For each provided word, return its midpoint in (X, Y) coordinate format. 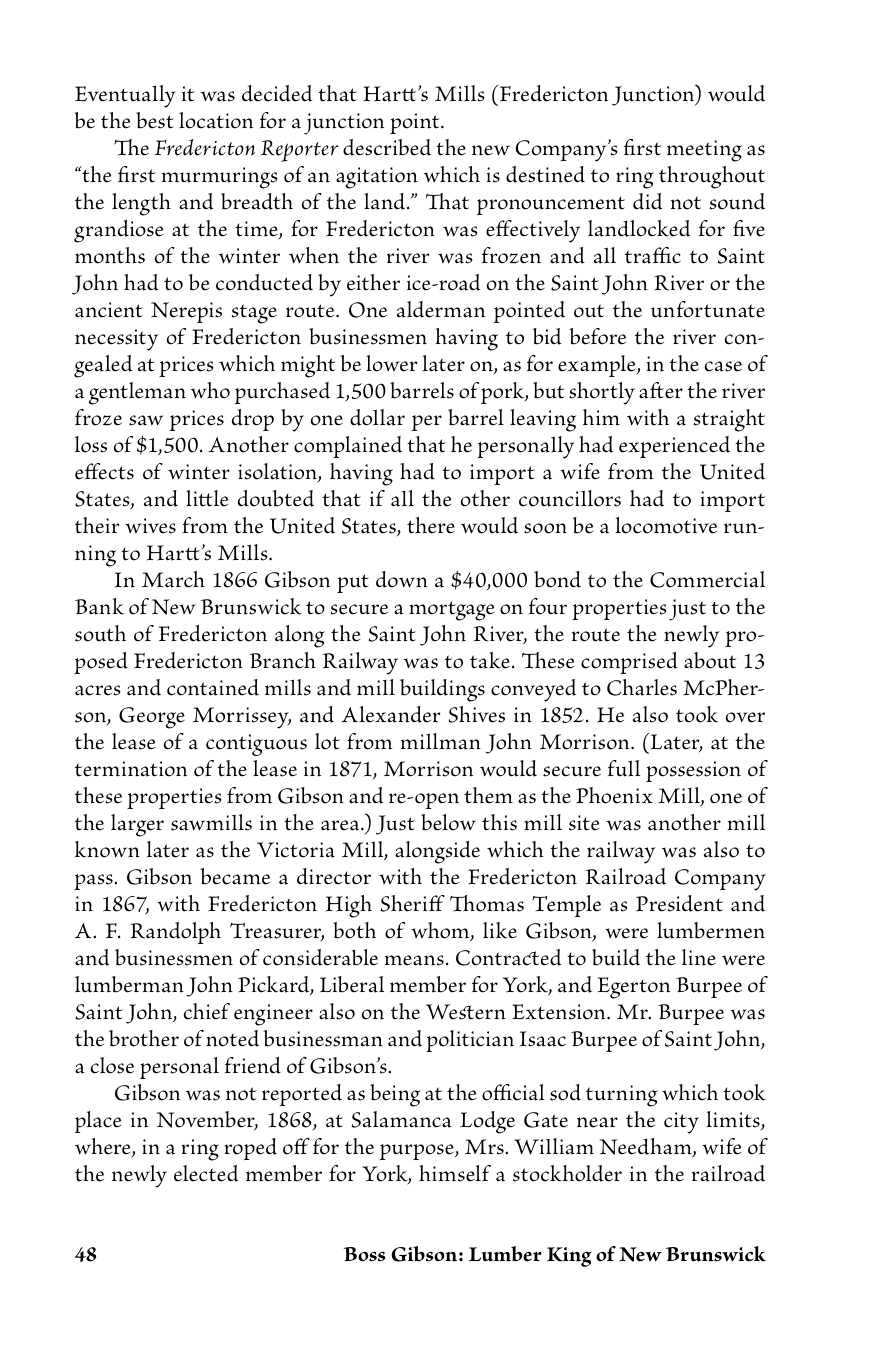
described (387, 147)
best (155, 120)
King (569, 1257)
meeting (704, 151)
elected (206, 1173)
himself (455, 1173)
